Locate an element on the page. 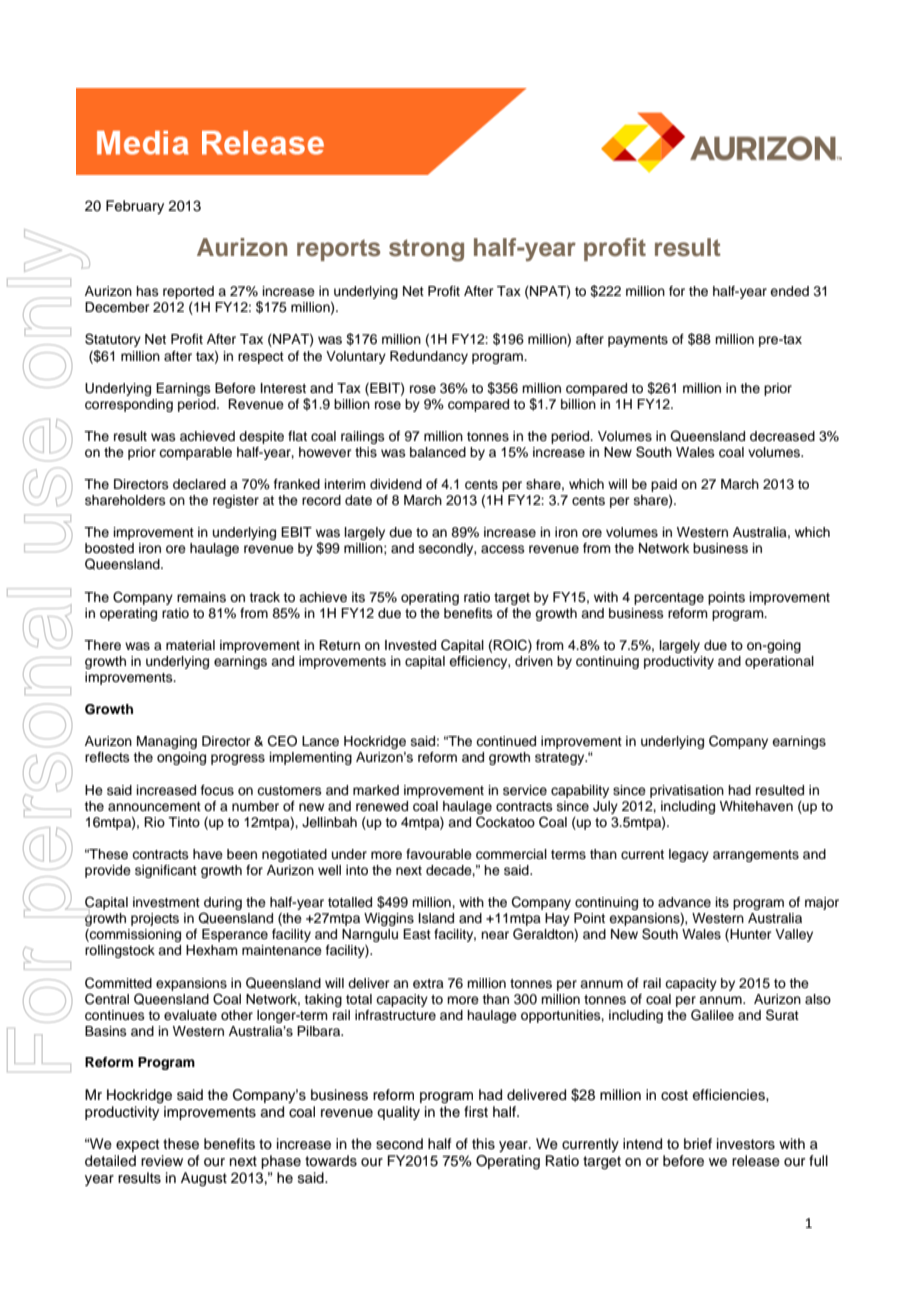 Image resolution: width=924 pixels, height=1308 pixels. privatisation is located at coordinates (687, 791).
